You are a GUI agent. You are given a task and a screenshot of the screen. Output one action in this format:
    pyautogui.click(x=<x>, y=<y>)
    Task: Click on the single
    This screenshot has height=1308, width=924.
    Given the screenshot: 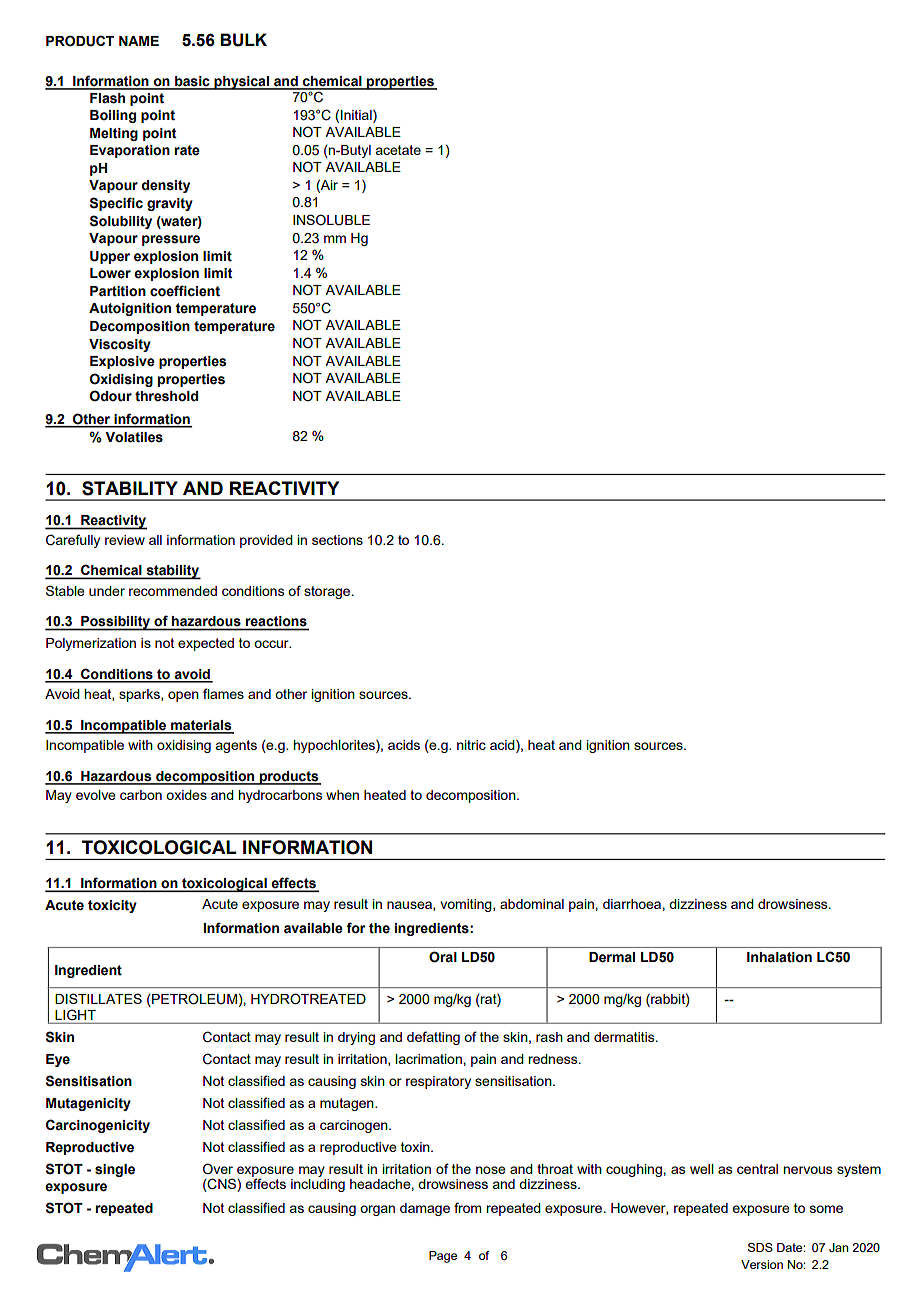 What is the action you would take?
    pyautogui.click(x=115, y=1170)
